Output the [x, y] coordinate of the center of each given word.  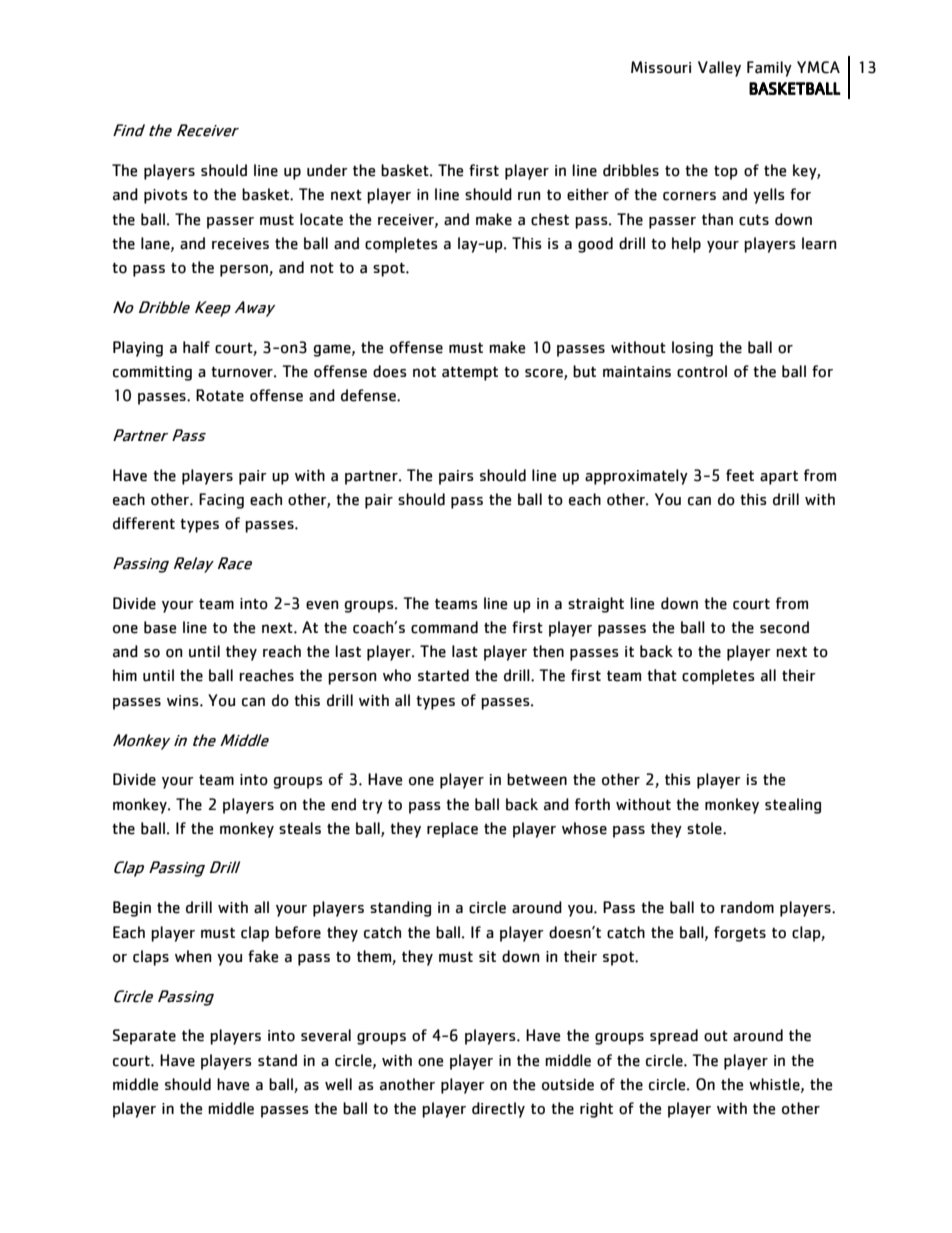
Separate [144, 1037]
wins [184, 700]
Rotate [220, 395]
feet [740, 475]
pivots [166, 196]
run [529, 196]
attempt [470, 373]
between [537, 779]
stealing [793, 806]
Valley [719, 69]
